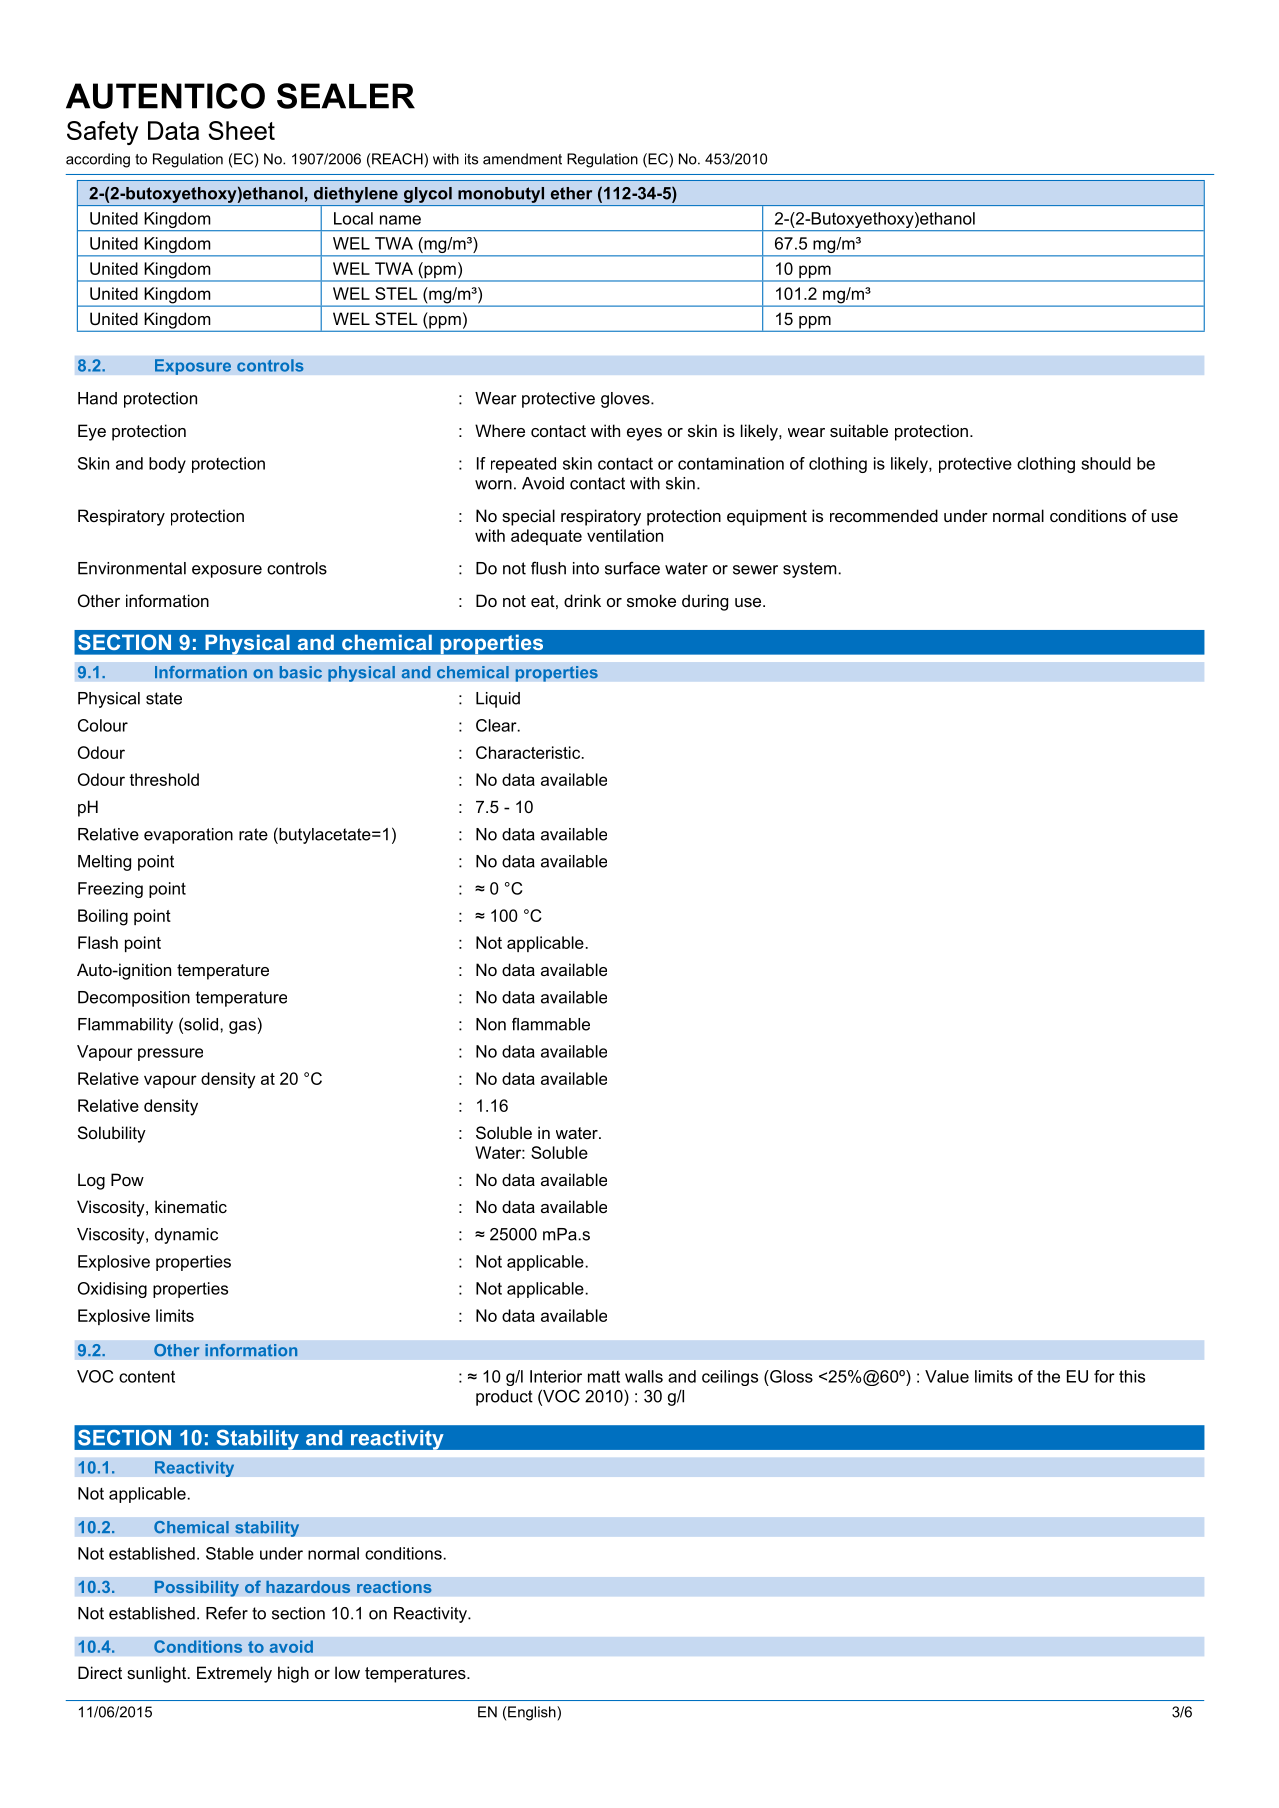 The height and width of the page is (1808, 1279). Describe the element at coordinates (191, 1206) in the page. I see `kinematic` at that location.
